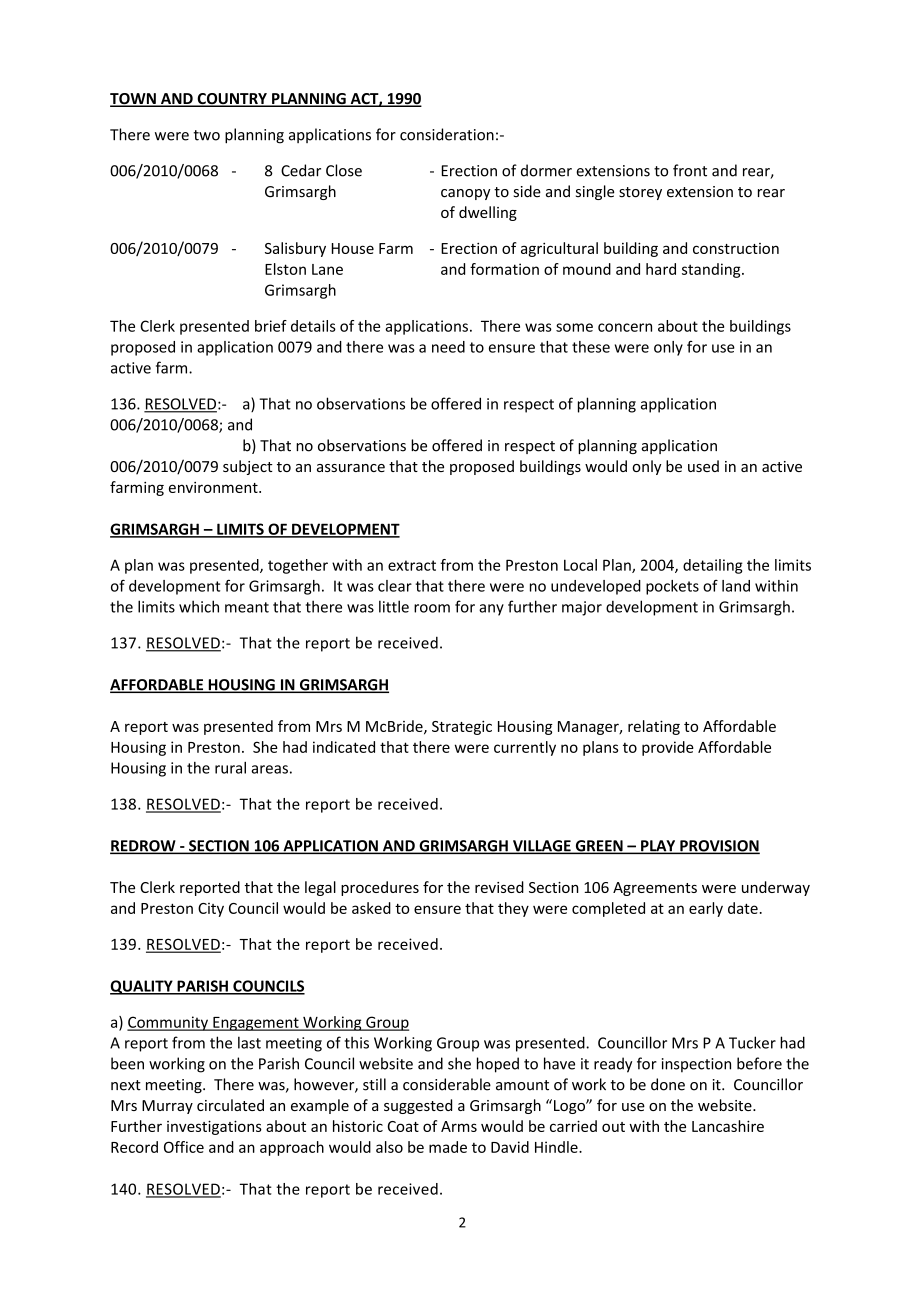 This screenshot has height=1308, width=924. What do you see at coordinates (230, 768) in the screenshot?
I see `rural` at bounding box center [230, 768].
